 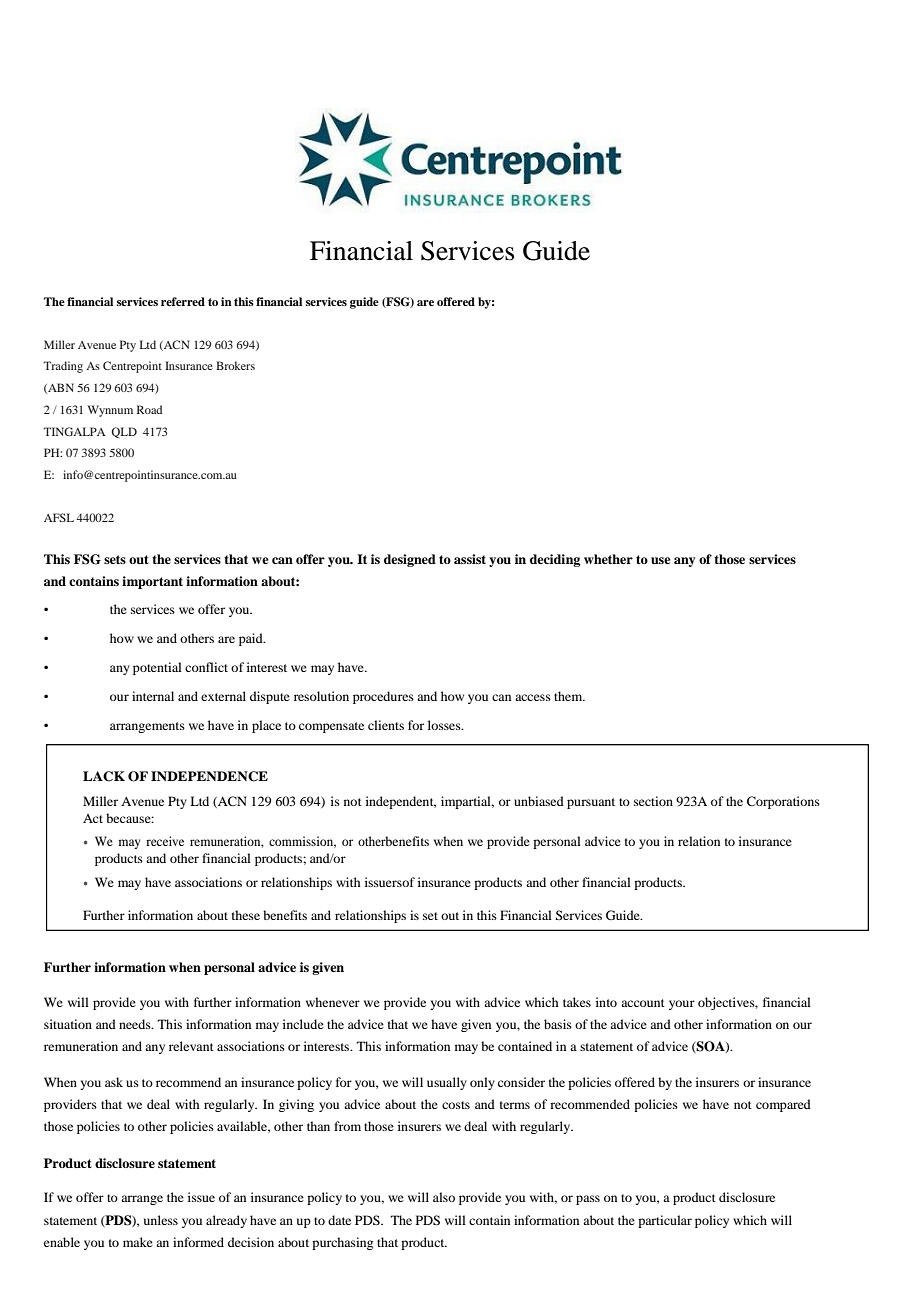 What do you see at coordinates (608, 559) in the document?
I see `whether` at bounding box center [608, 559].
